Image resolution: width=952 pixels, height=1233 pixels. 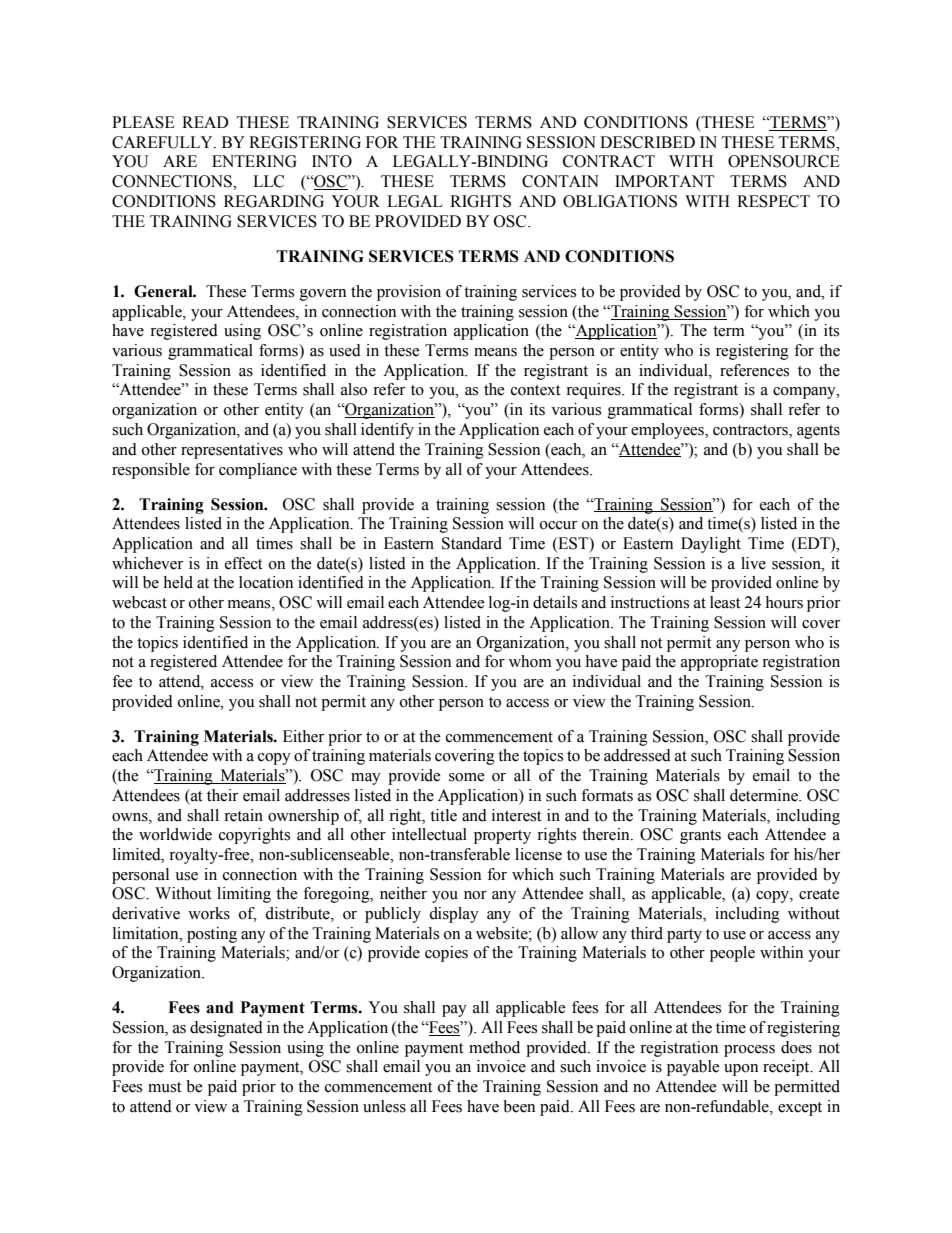 What do you see at coordinates (741, 1070) in the screenshot?
I see `upon` at bounding box center [741, 1070].
